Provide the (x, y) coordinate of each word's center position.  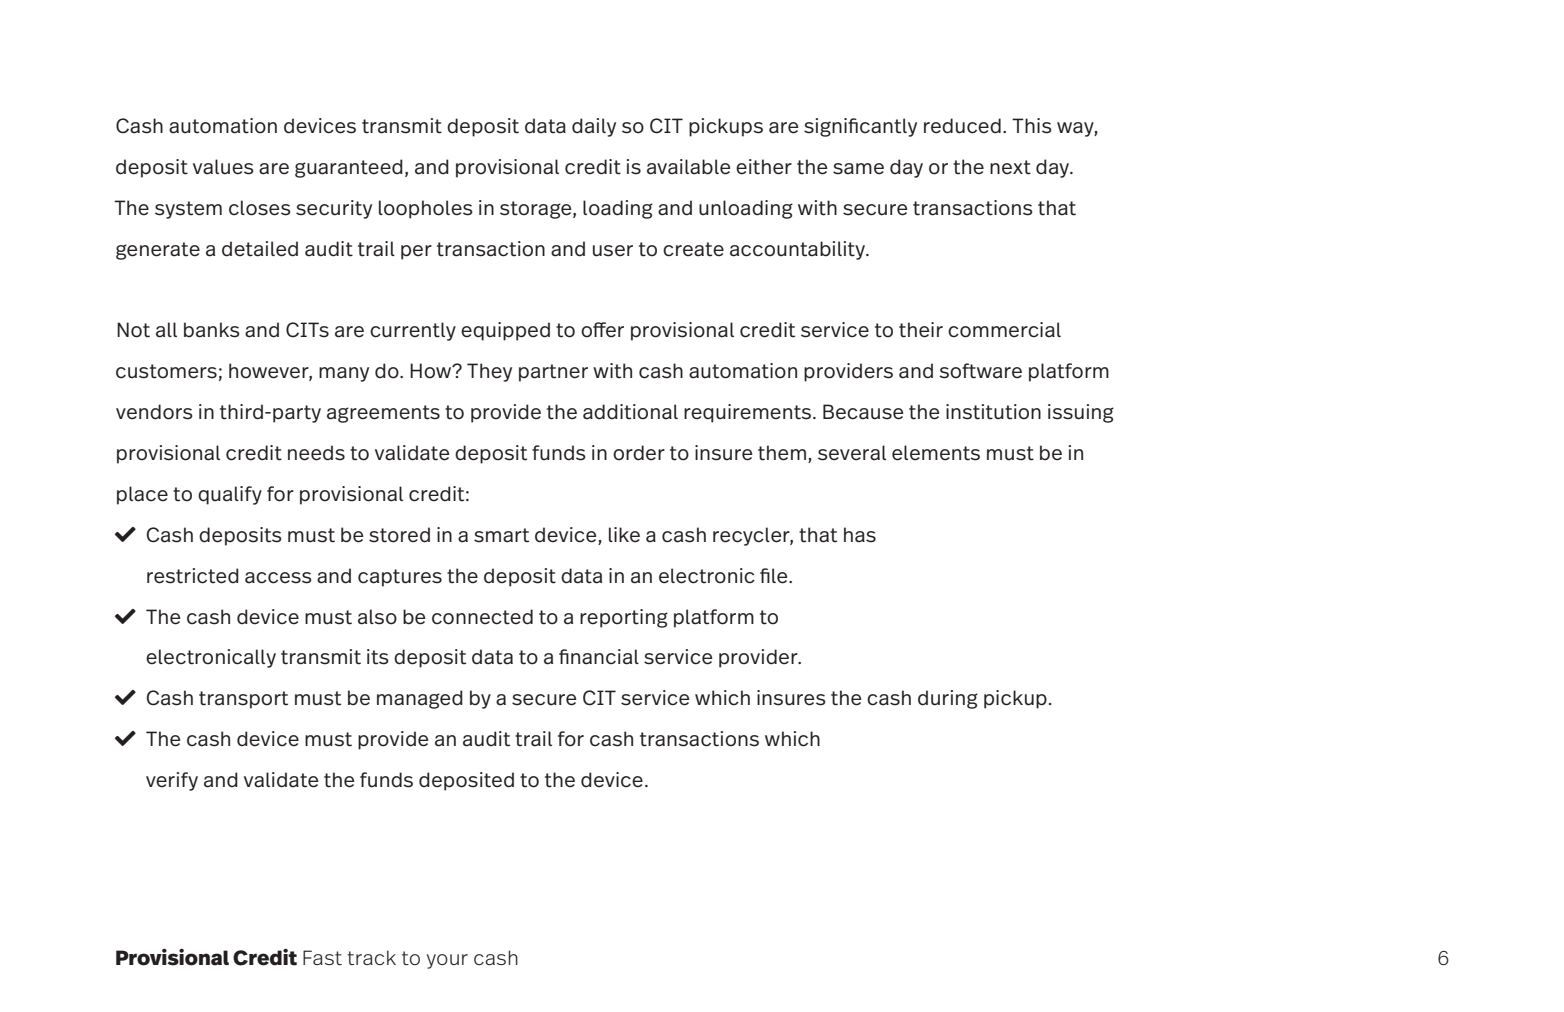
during (948, 699)
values (223, 167)
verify (172, 781)
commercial (1004, 330)
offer (602, 330)
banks (212, 330)
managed (420, 699)
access (278, 578)
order (639, 453)
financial (599, 657)
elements (936, 453)
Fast (322, 957)
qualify (230, 495)
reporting (624, 618)
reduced (962, 126)
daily (594, 127)
